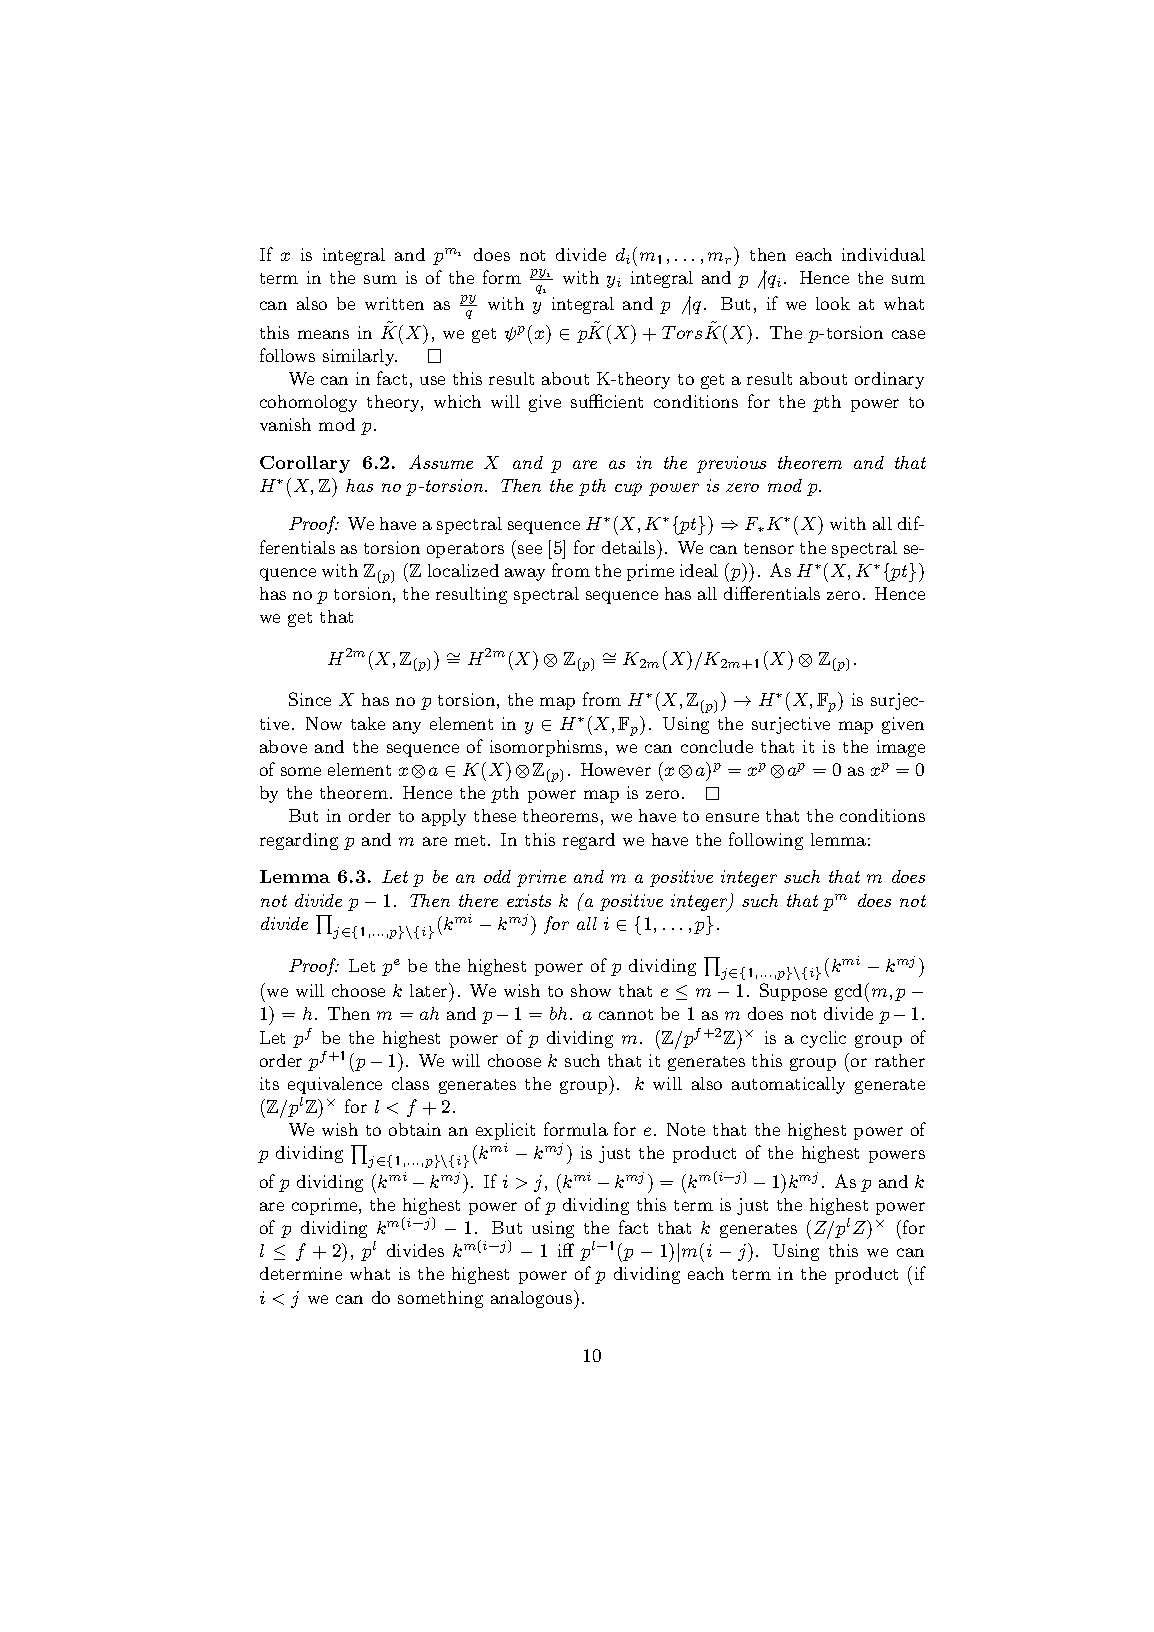  What do you see at coordinates (833, 303) in the screenshot?
I see `look` at bounding box center [833, 303].
